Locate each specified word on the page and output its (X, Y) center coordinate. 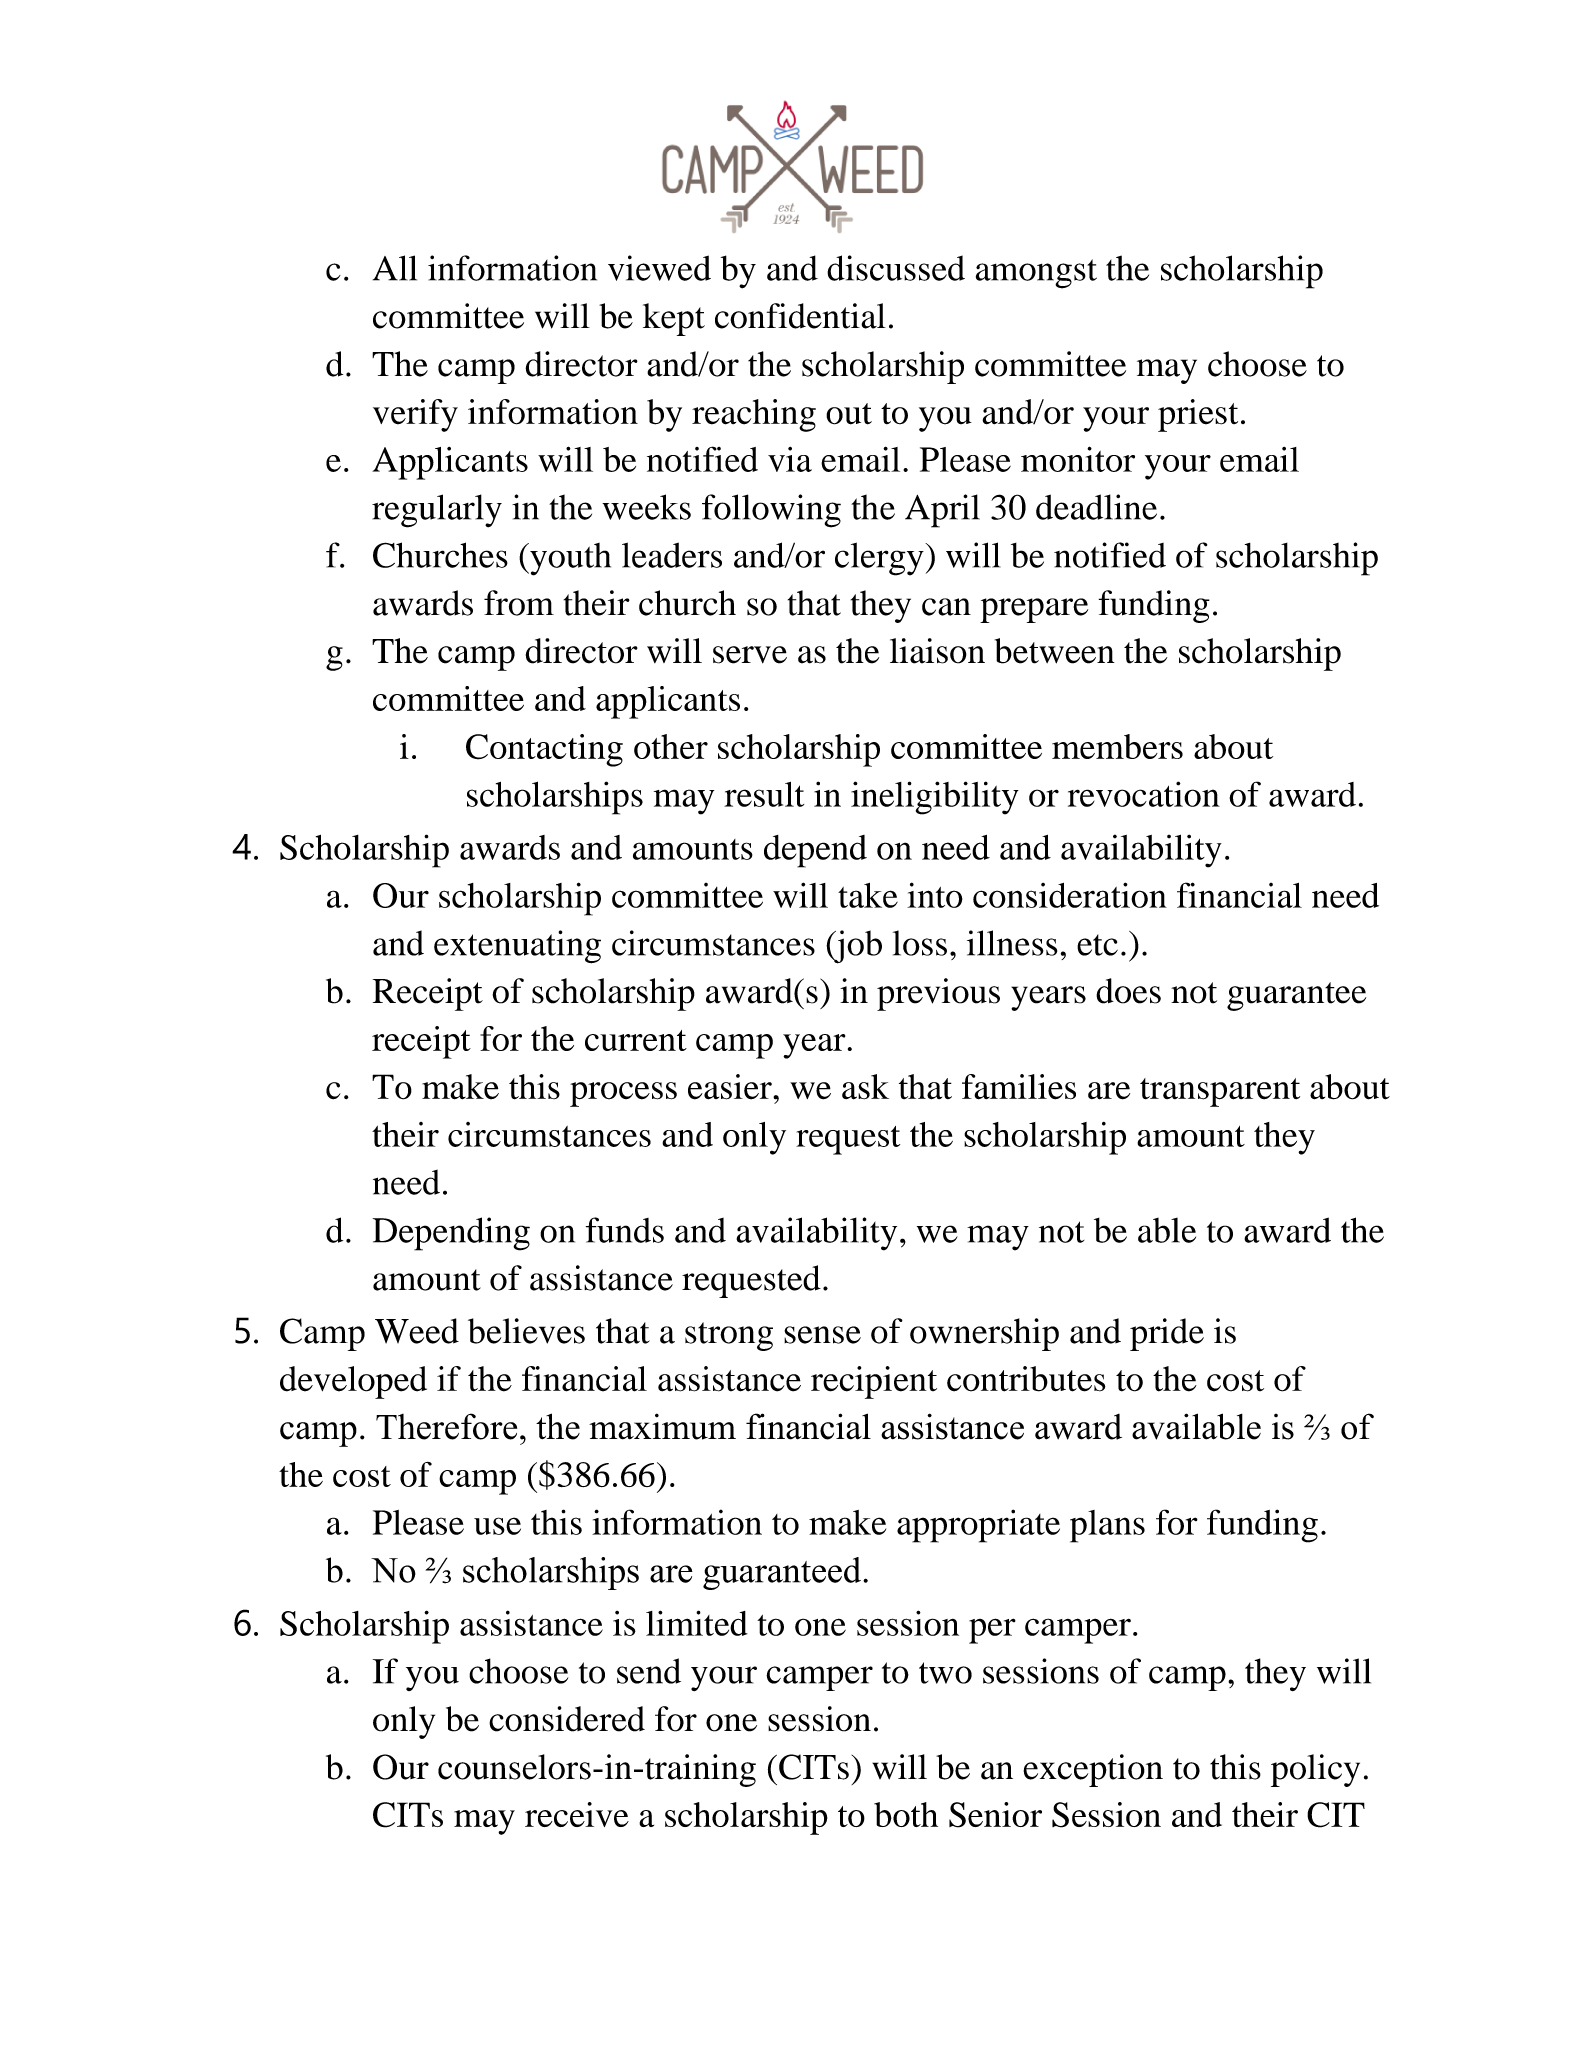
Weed (417, 1331)
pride (1167, 1334)
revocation (1144, 794)
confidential (800, 316)
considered (567, 1719)
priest (1198, 415)
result (764, 794)
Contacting (544, 750)
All (395, 268)
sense (822, 1335)
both (906, 1814)
